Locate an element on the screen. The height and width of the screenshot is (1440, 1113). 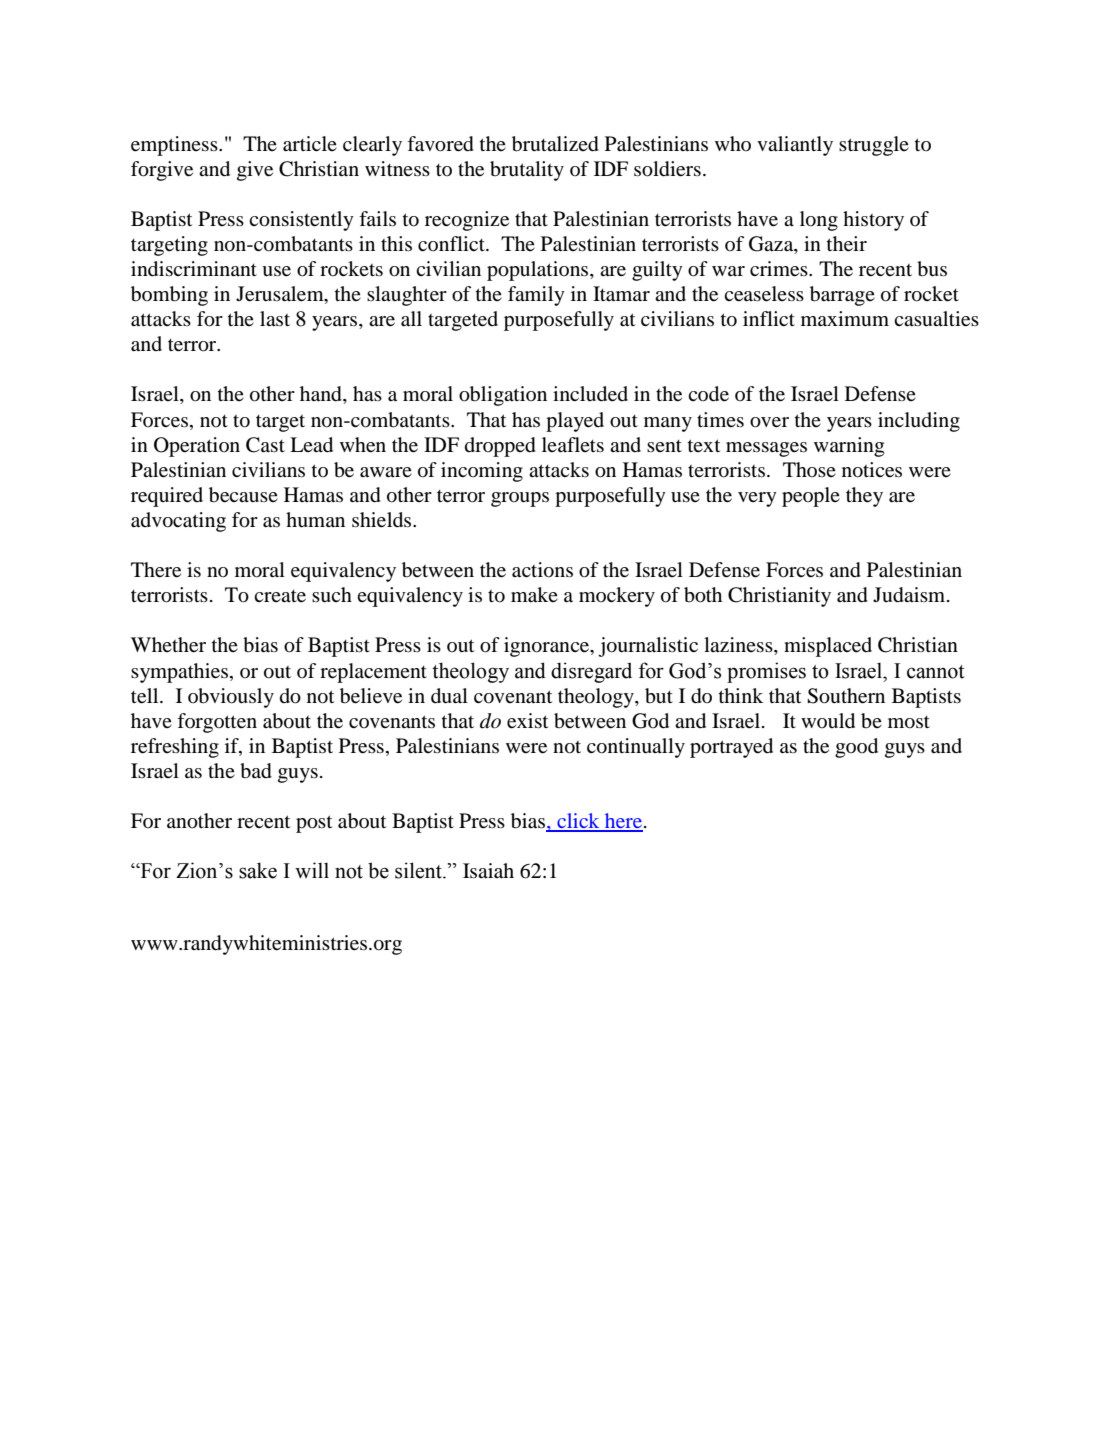
Southern is located at coordinates (846, 696).
